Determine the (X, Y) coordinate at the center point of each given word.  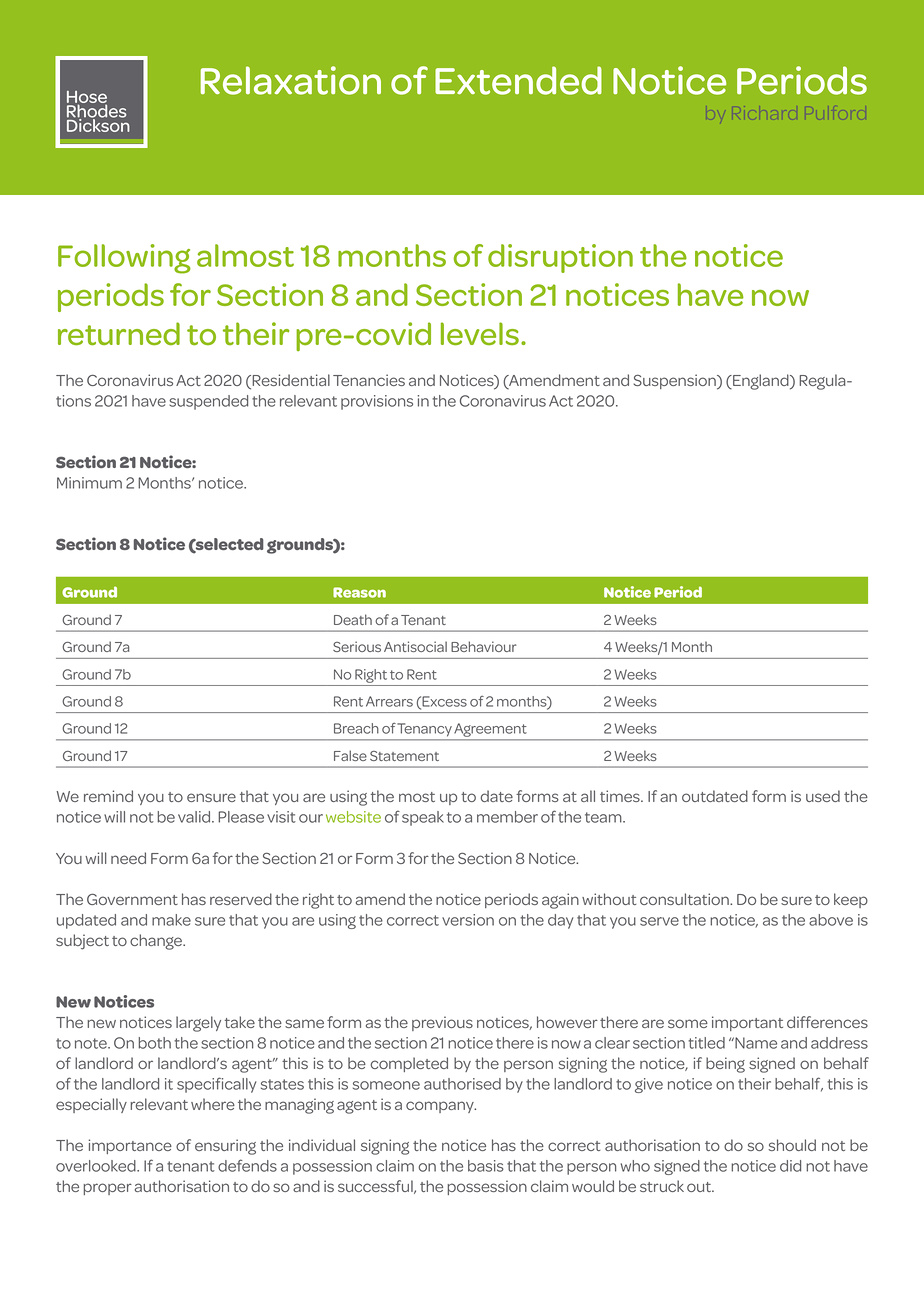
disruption (560, 258)
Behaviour (484, 646)
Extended (518, 80)
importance (130, 1146)
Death (353, 619)
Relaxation (291, 80)
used (823, 796)
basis (486, 1166)
